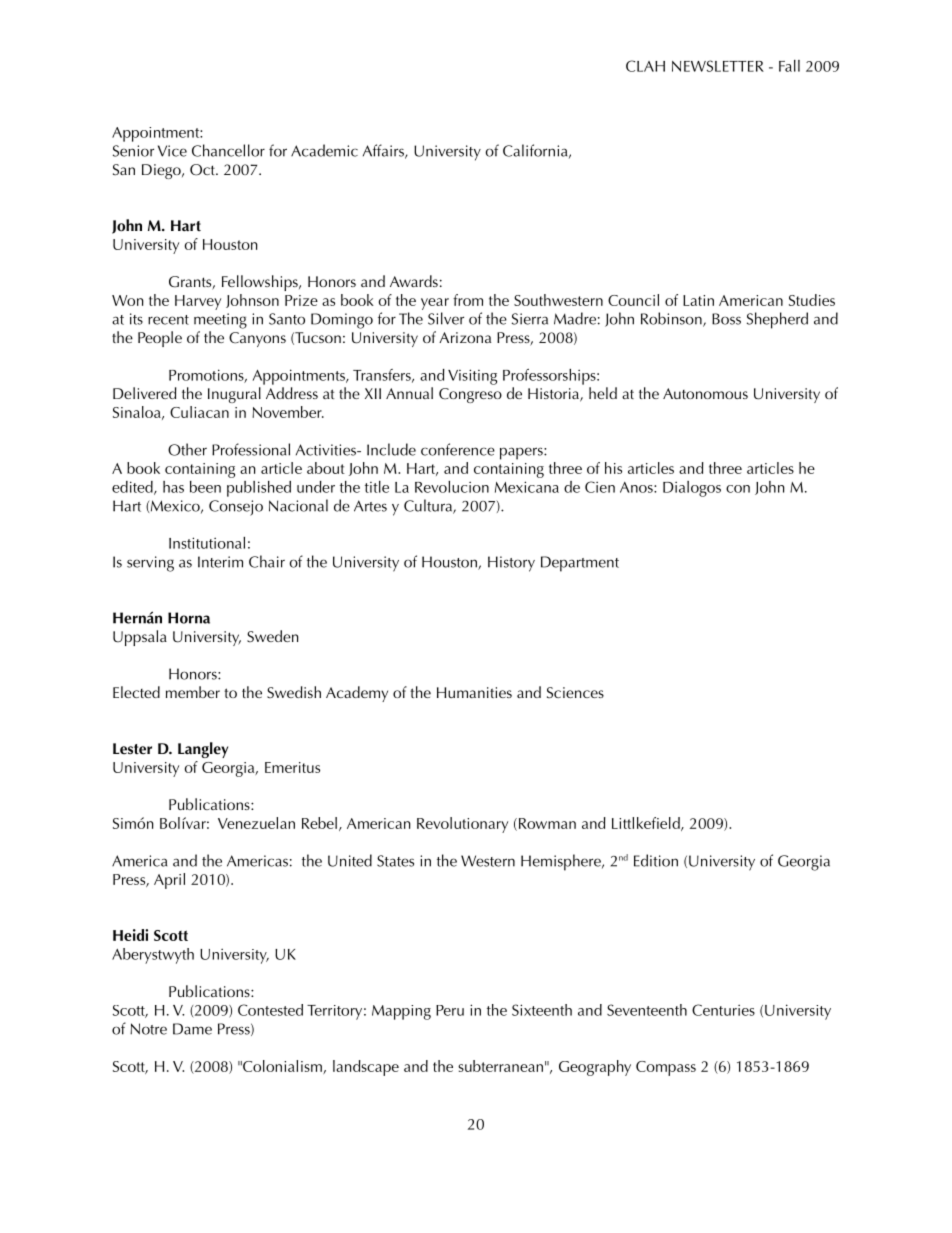  I want to click on History, so click(511, 564).
